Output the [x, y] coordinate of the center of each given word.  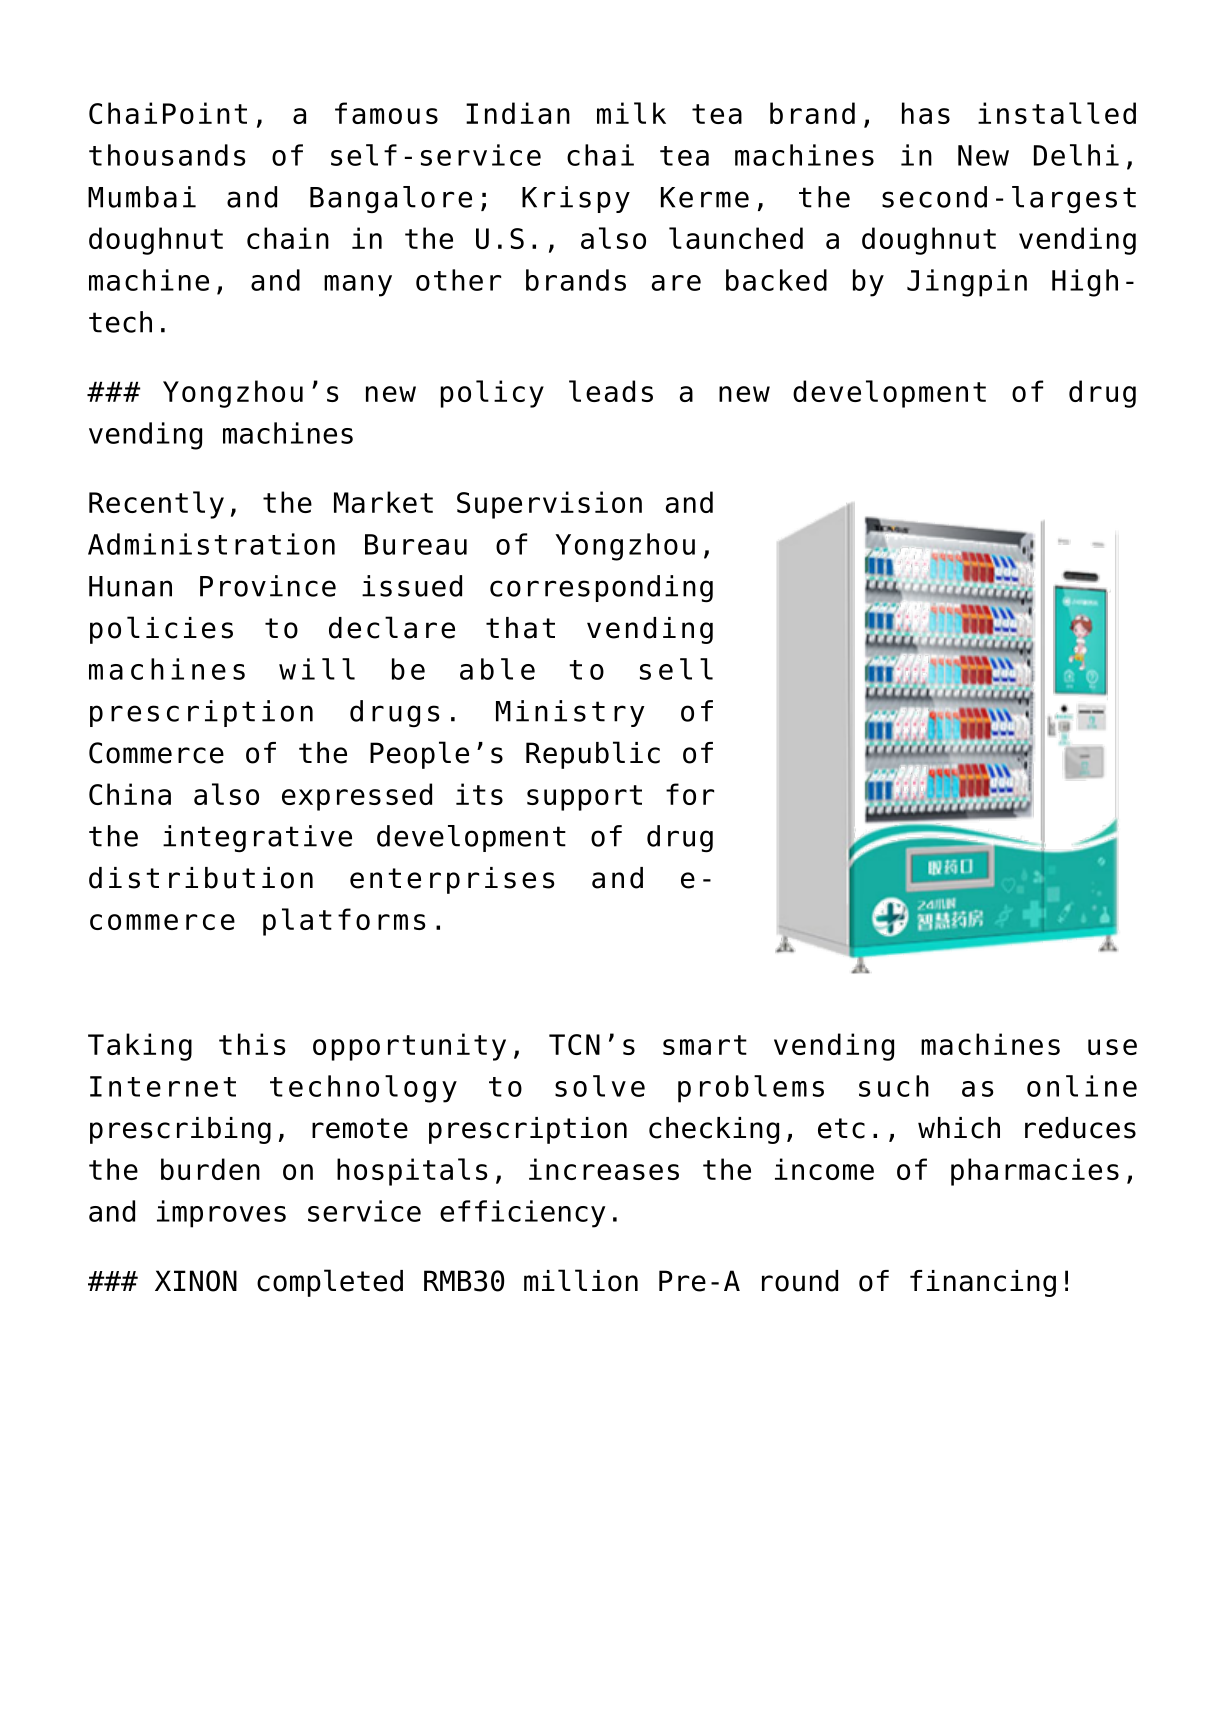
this [252, 1044]
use [1112, 1047]
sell [676, 669]
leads [611, 391]
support [584, 798]
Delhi [1076, 155]
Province [268, 586]
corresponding [601, 589]
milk [631, 113]
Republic [593, 755]
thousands [167, 155]
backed [776, 280]
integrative [257, 839]
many [358, 286]
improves [221, 1214]
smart [705, 1045]
